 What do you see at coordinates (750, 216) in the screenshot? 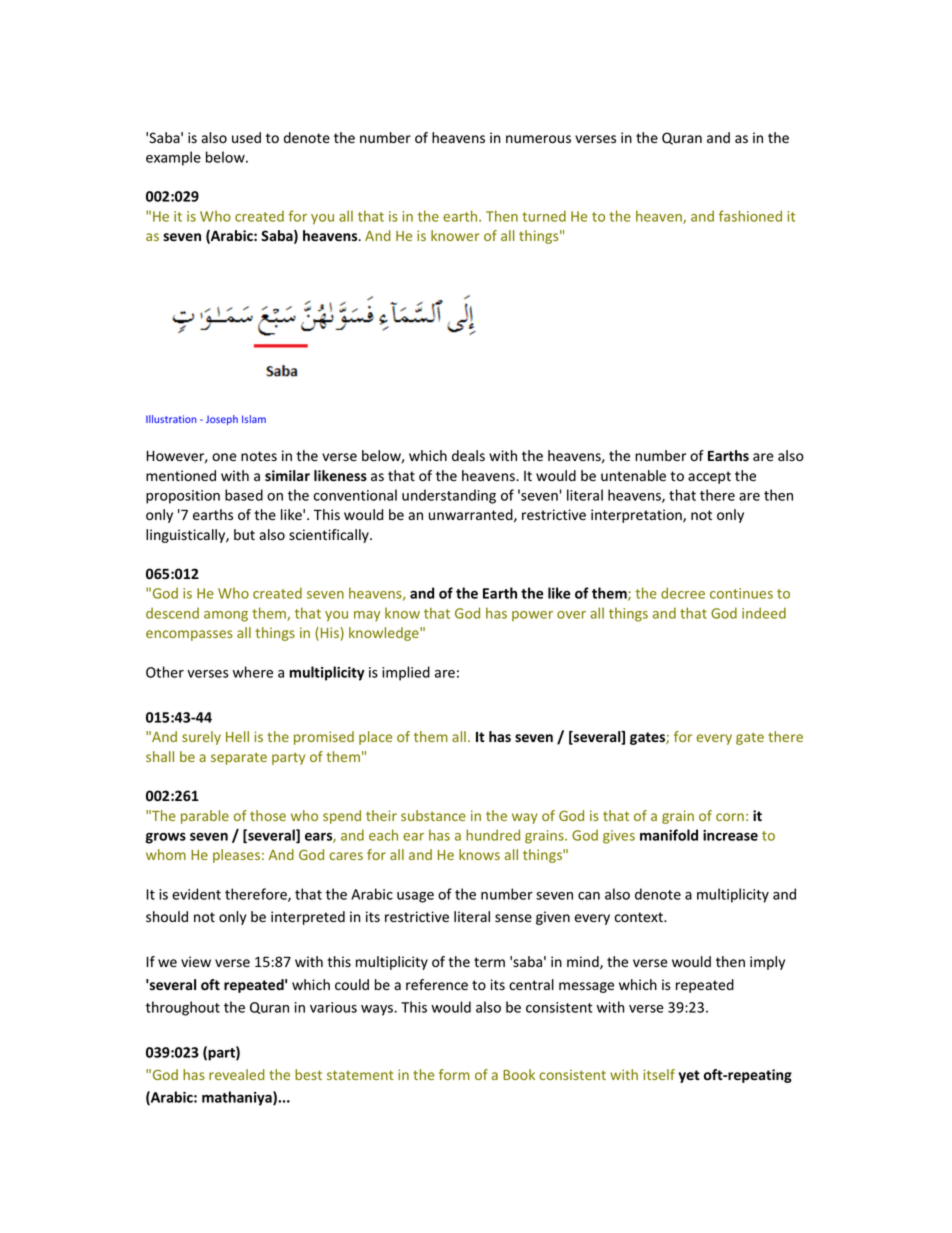
I see `fashioned` at bounding box center [750, 216].
